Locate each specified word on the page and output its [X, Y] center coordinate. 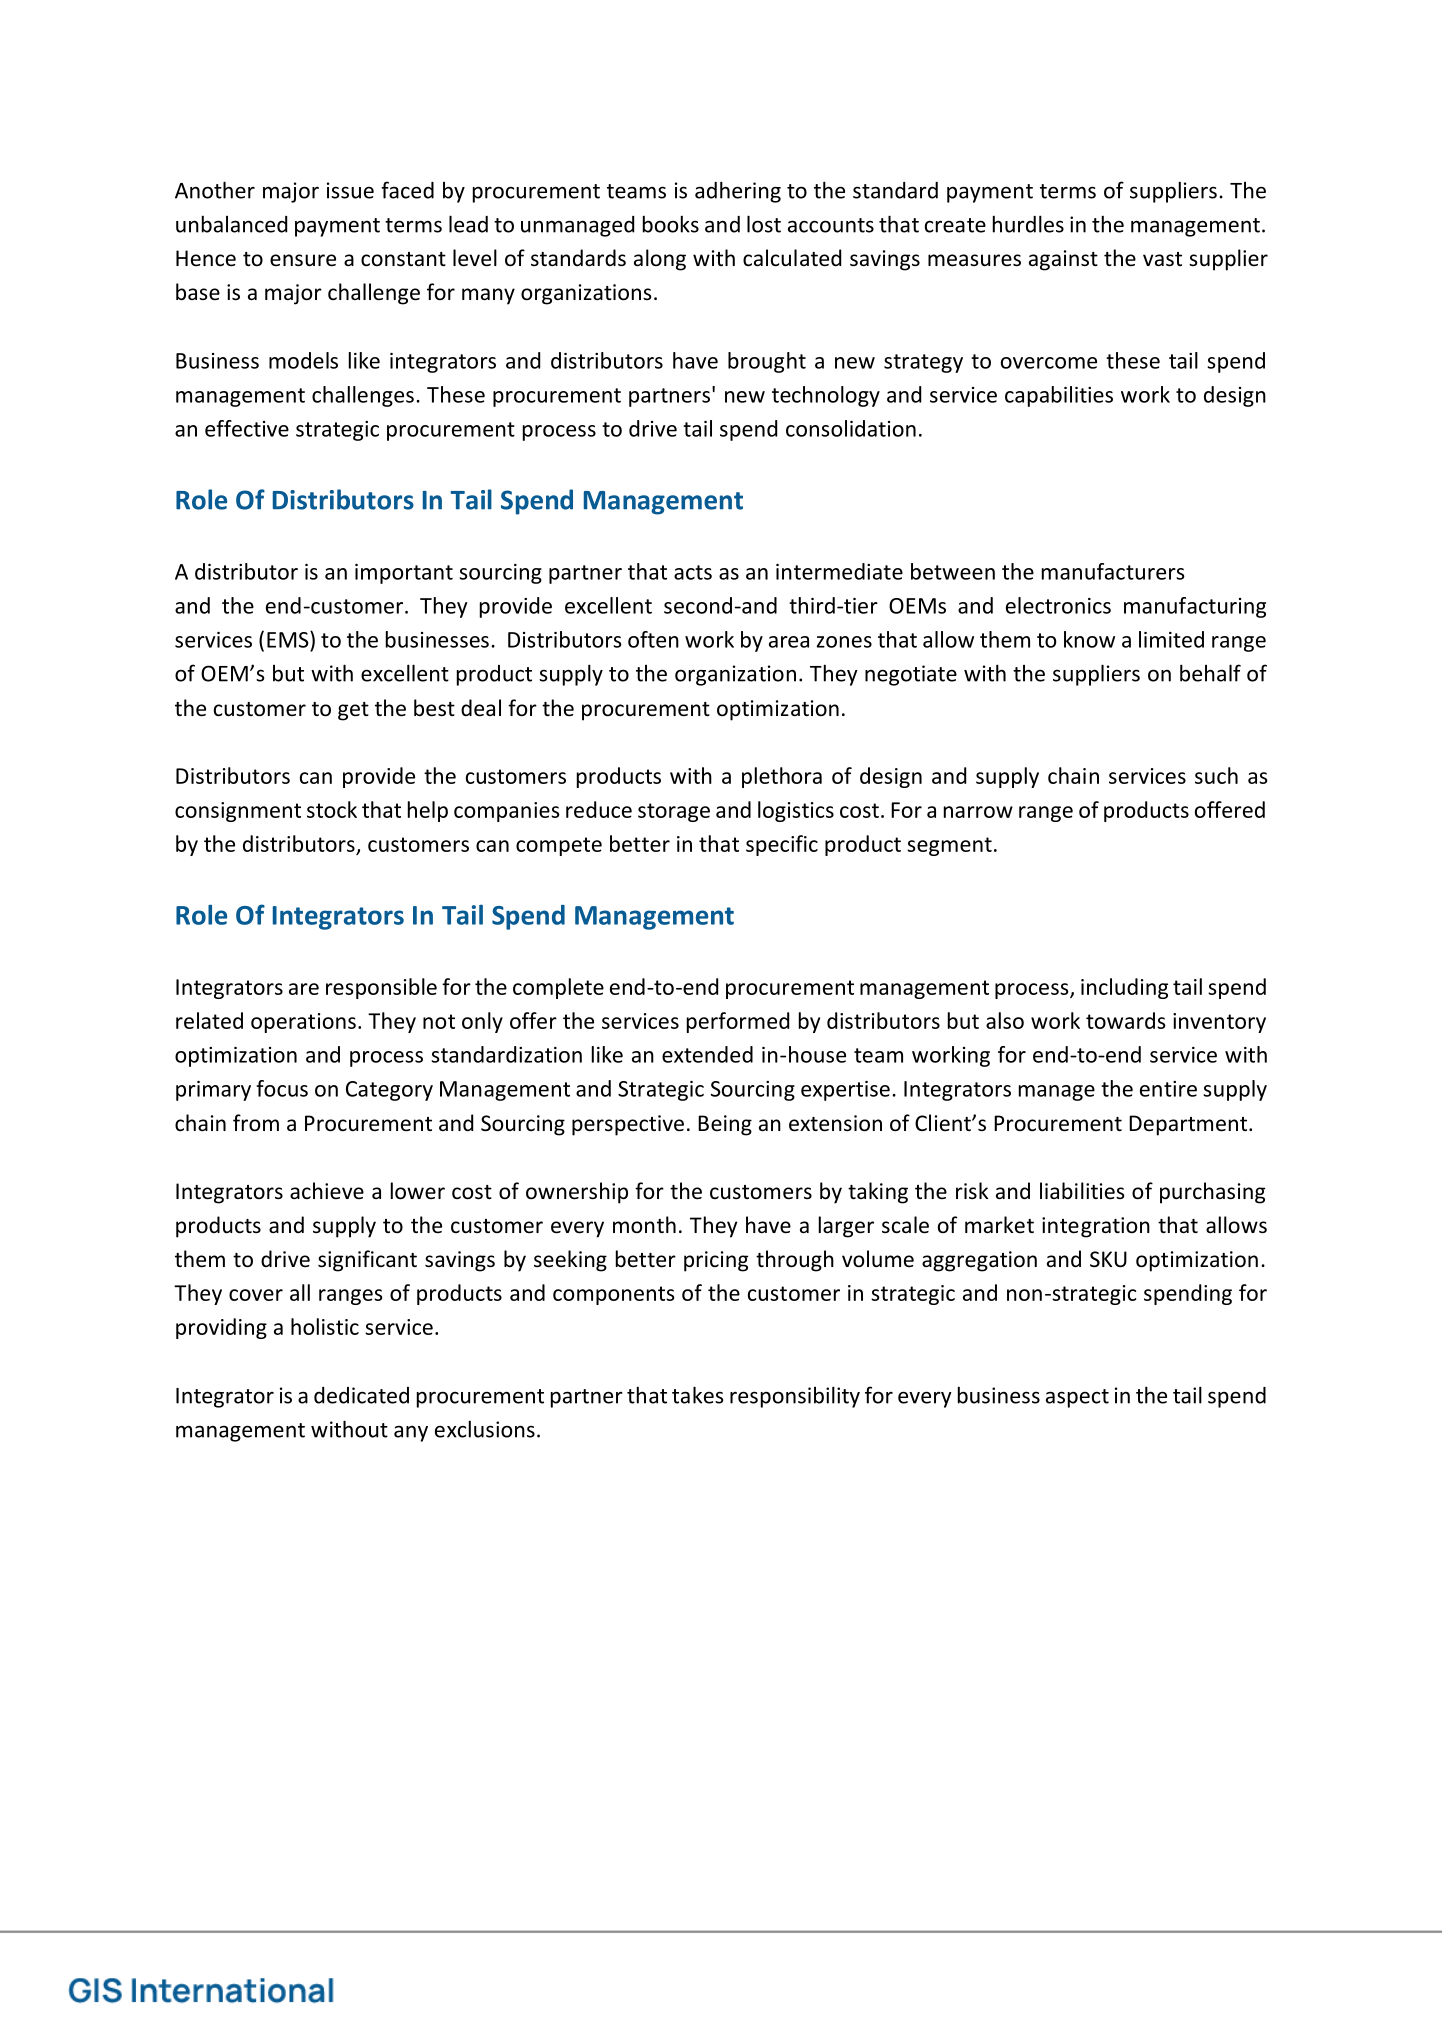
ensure [303, 260]
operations [303, 1023]
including [1124, 988]
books [671, 224]
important [404, 574]
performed [738, 1022]
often [653, 639]
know [1089, 639]
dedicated [361, 1395]
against [1063, 260]
